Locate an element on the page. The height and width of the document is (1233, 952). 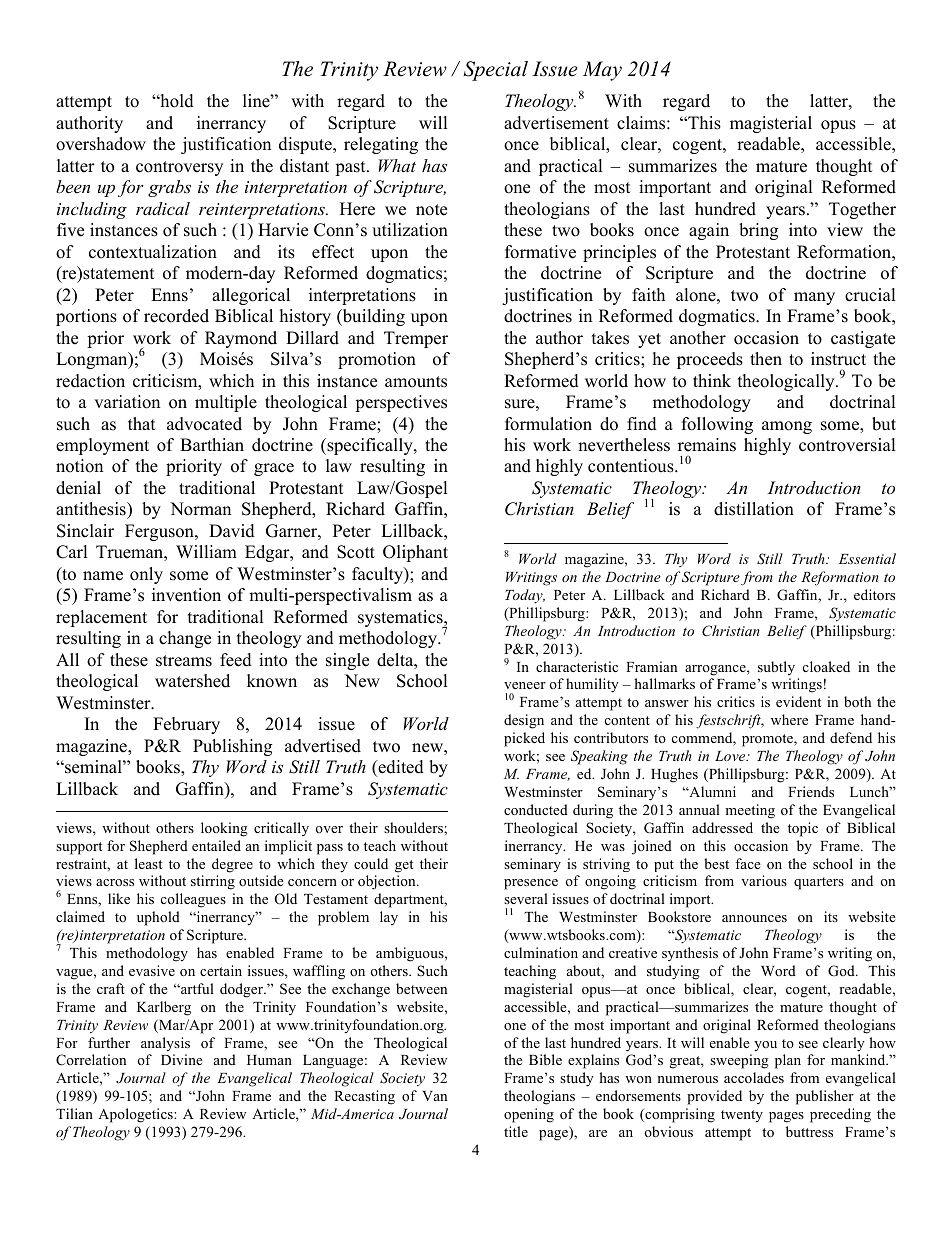
May is located at coordinates (602, 71).
